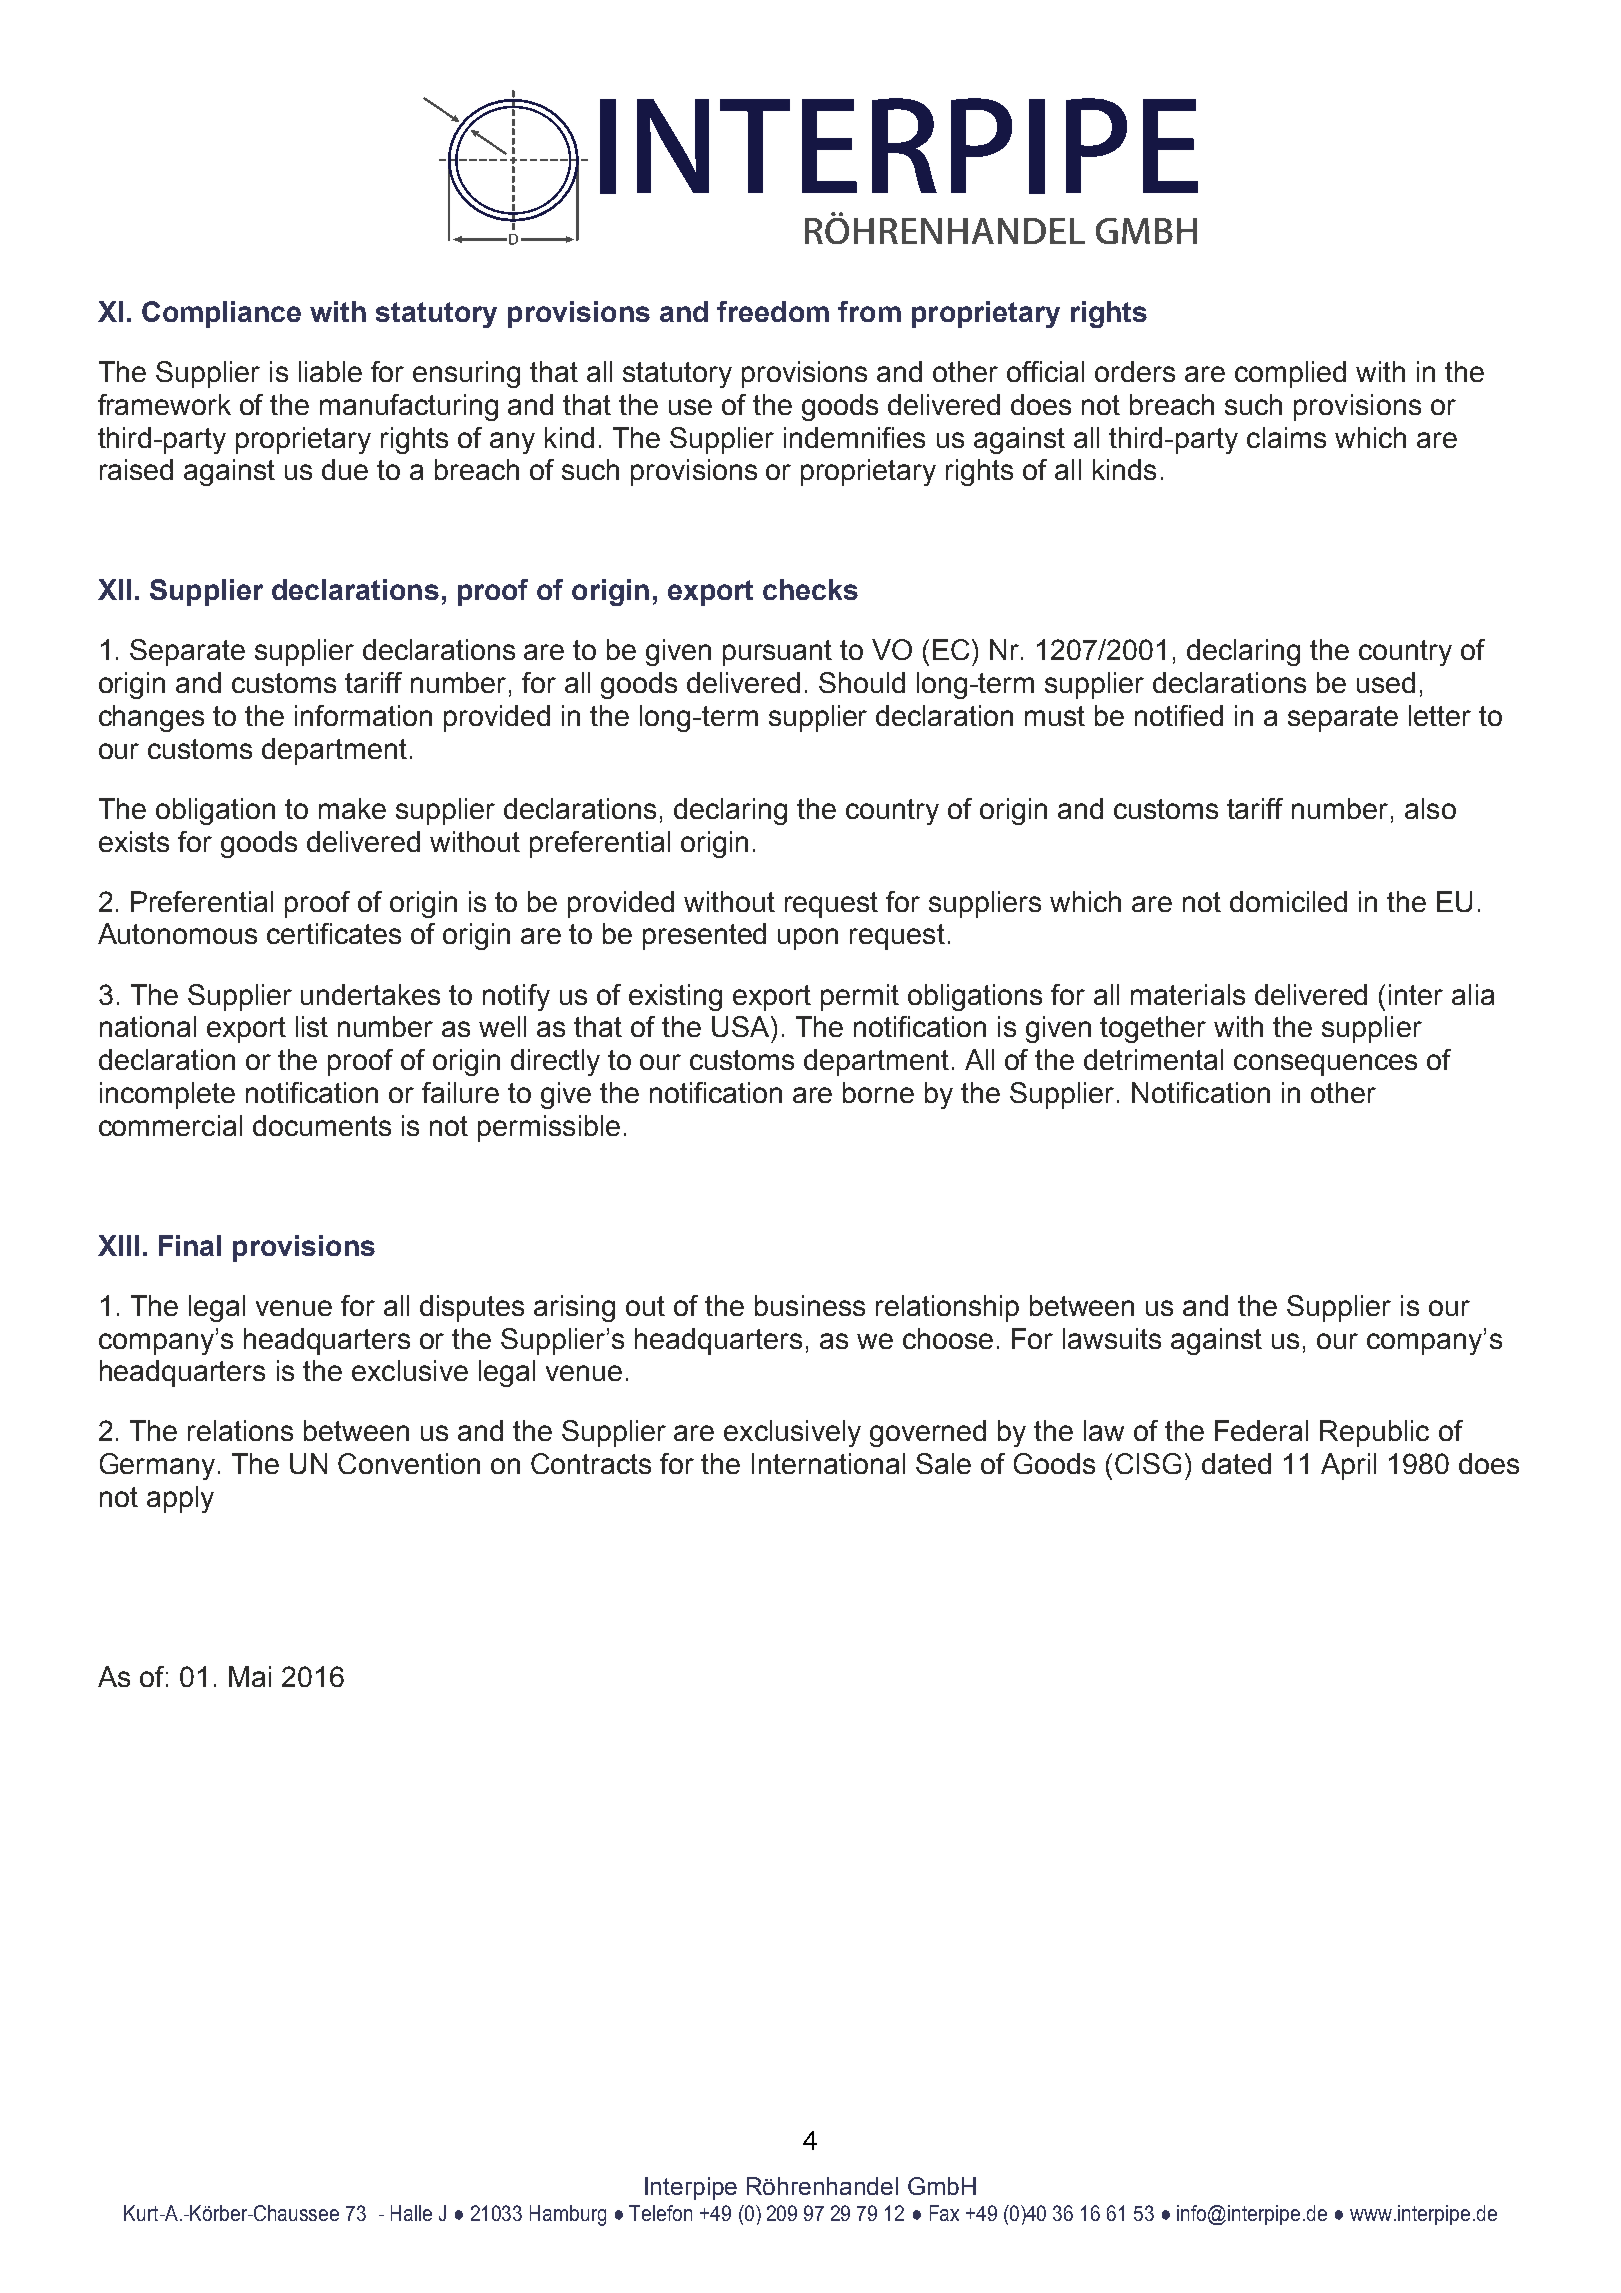 The height and width of the screenshot is (2293, 1621). I want to click on April, so click(1348, 1466).
